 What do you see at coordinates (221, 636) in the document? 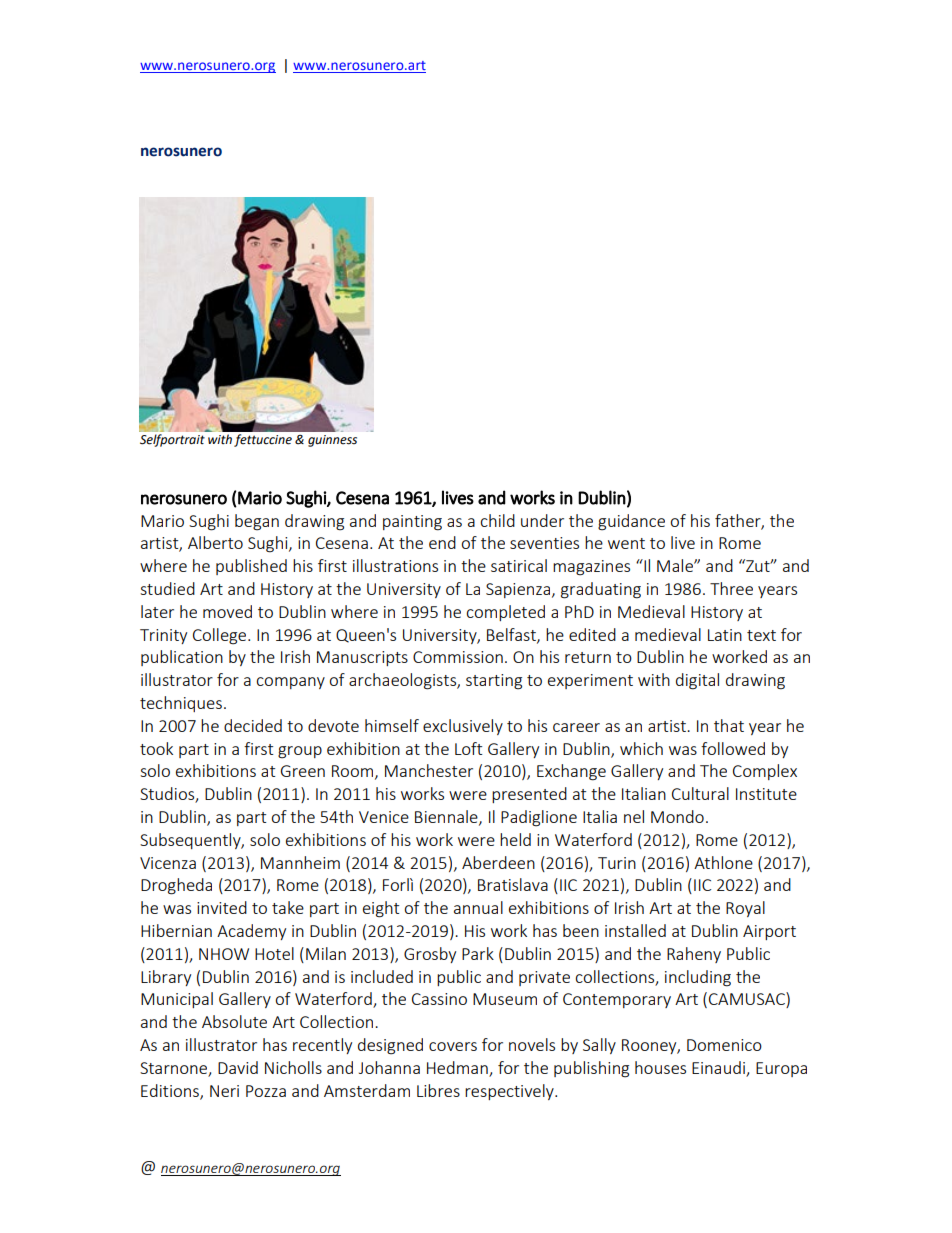
I see `College` at bounding box center [221, 636].
